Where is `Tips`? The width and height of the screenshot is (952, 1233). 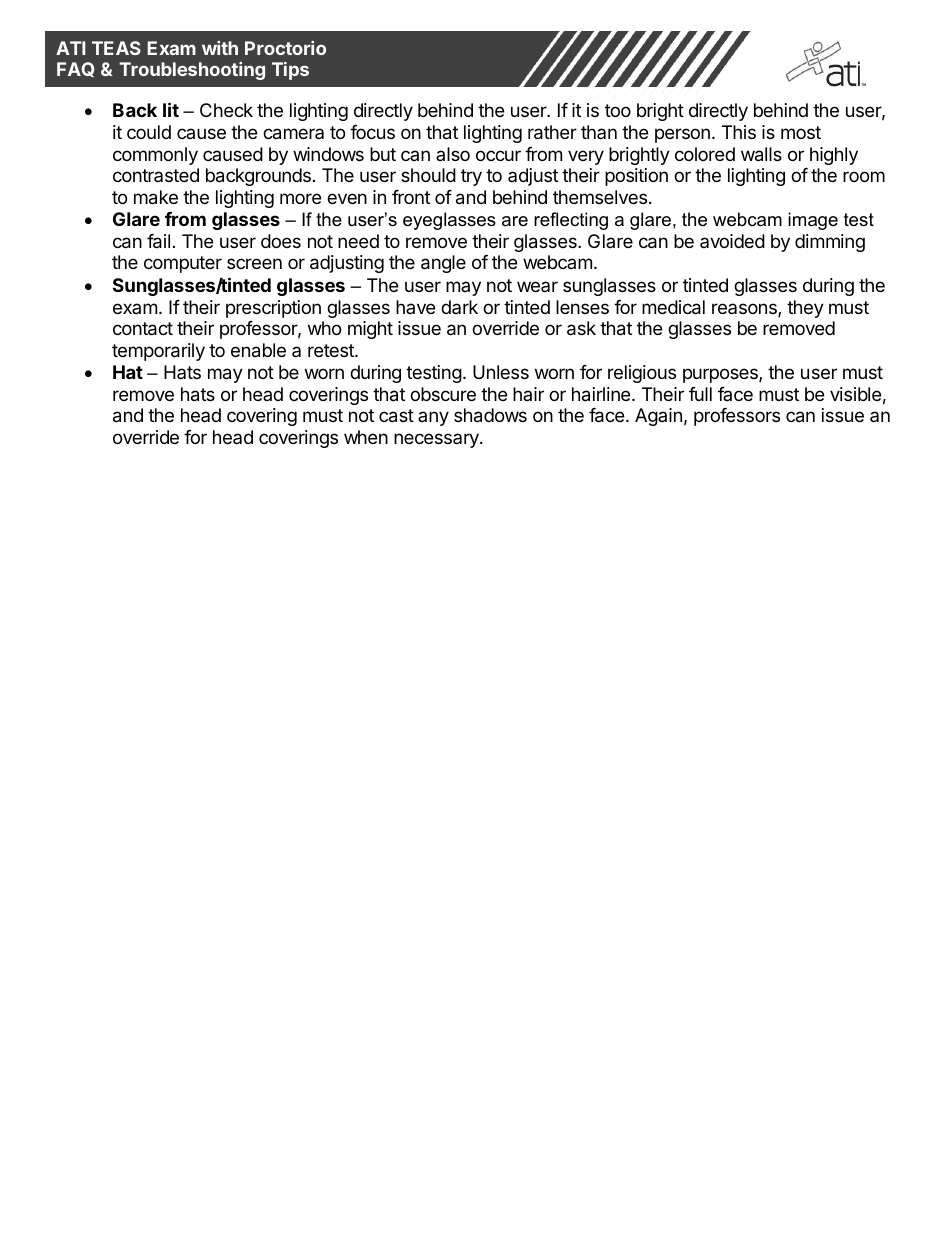 Tips is located at coordinates (290, 71).
